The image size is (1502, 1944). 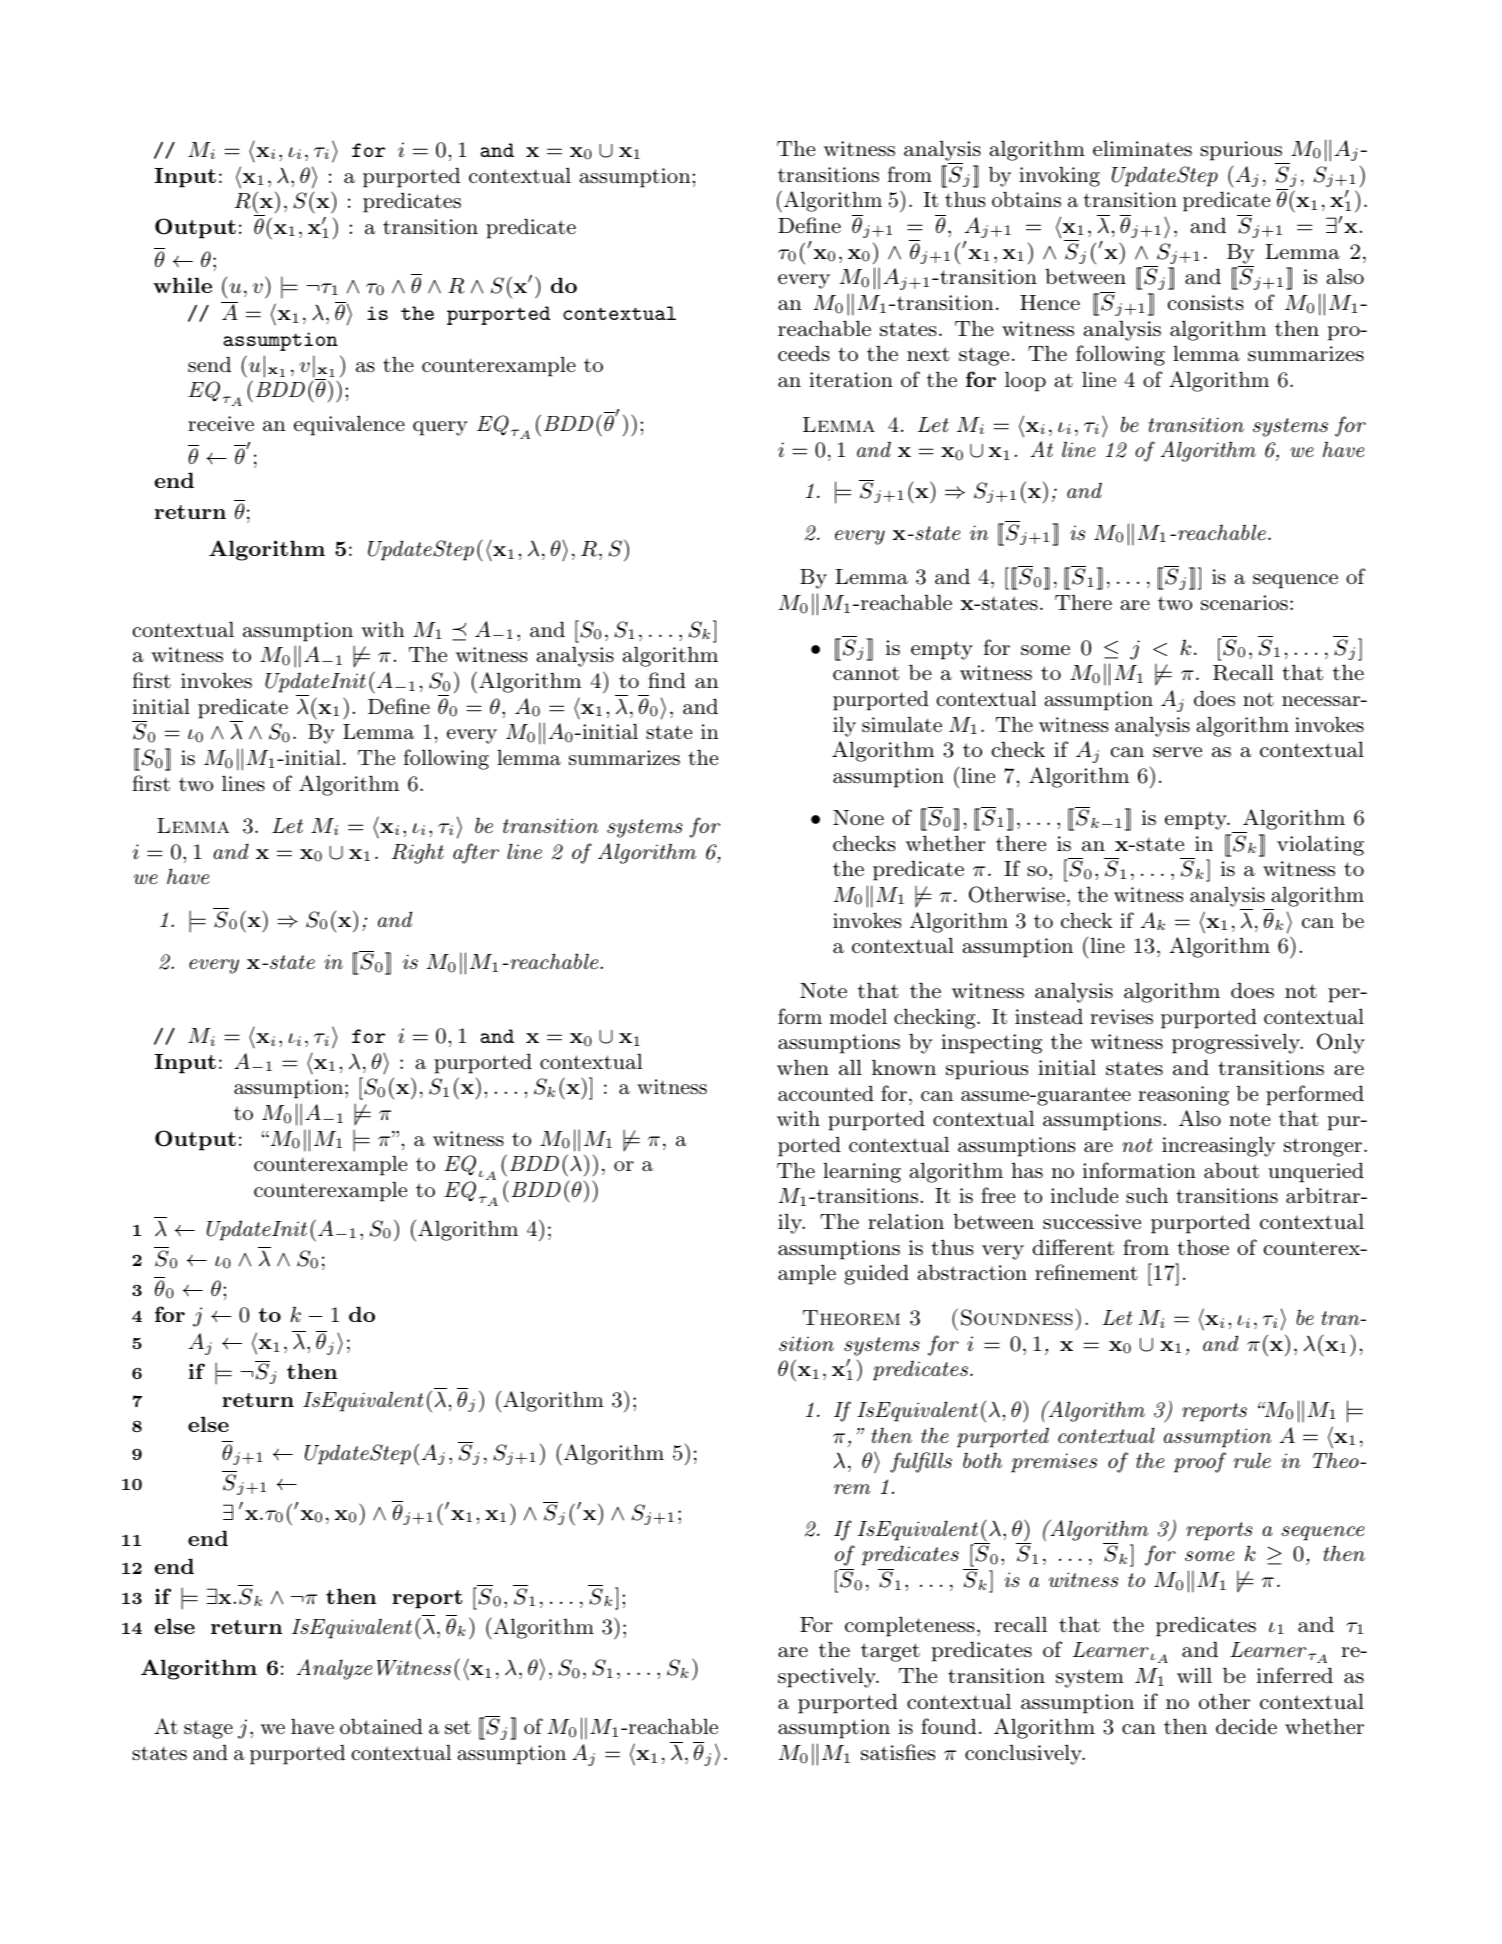 I want to click on while, so click(x=182, y=285).
